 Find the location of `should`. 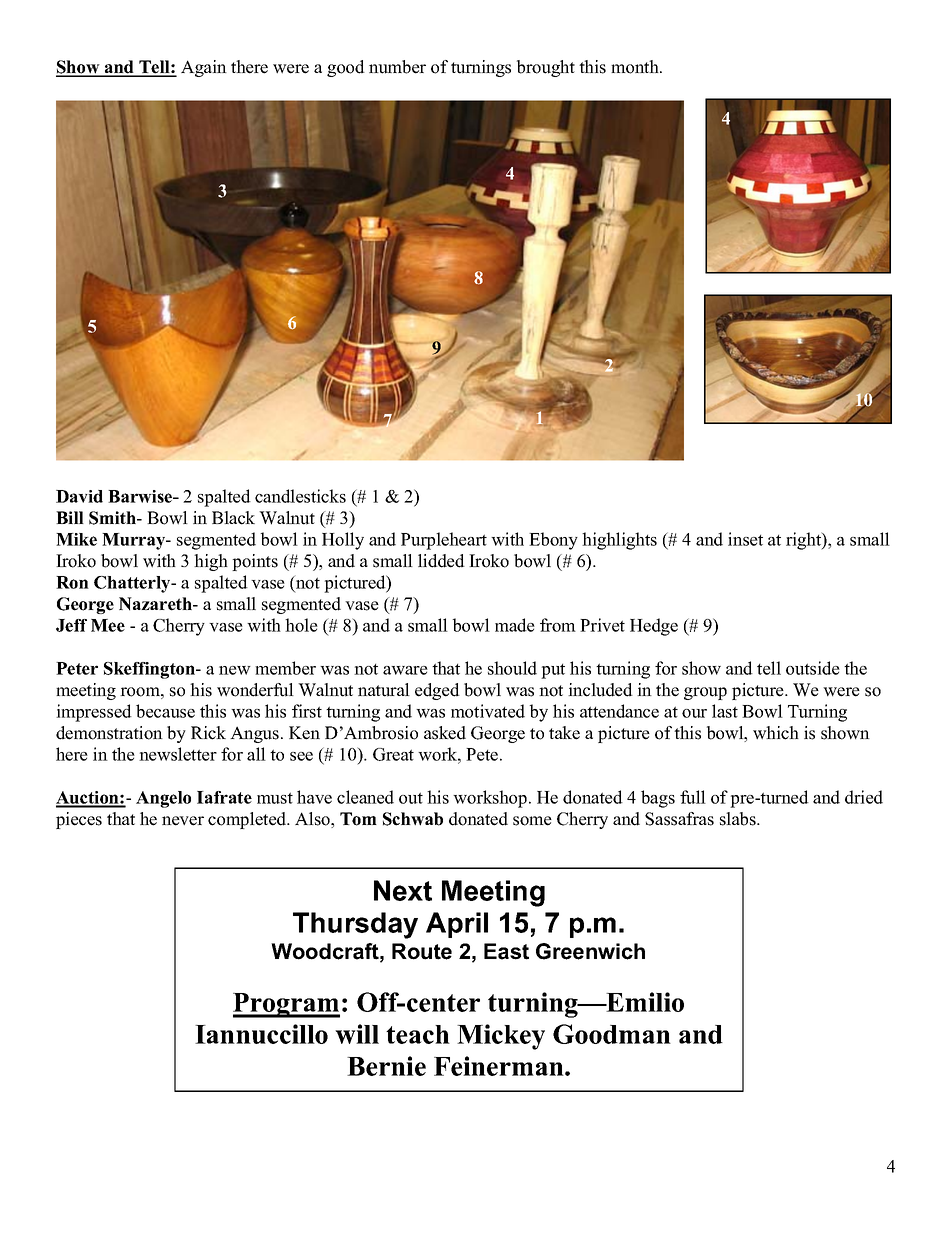

should is located at coordinates (512, 668).
